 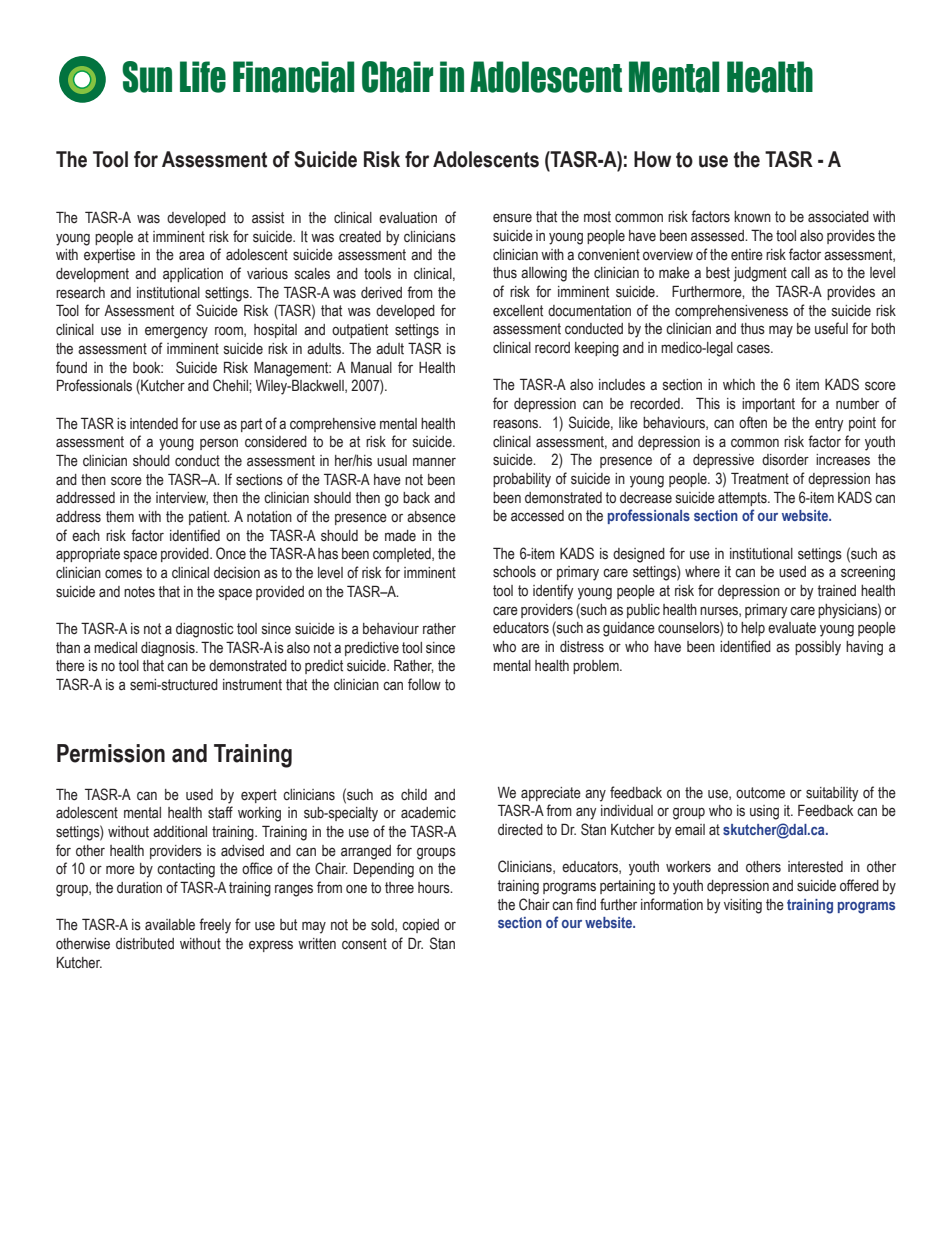 What do you see at coordinates (147, 77) in the screenshot?
I see `Sun` at bounding box center [147, 77].
